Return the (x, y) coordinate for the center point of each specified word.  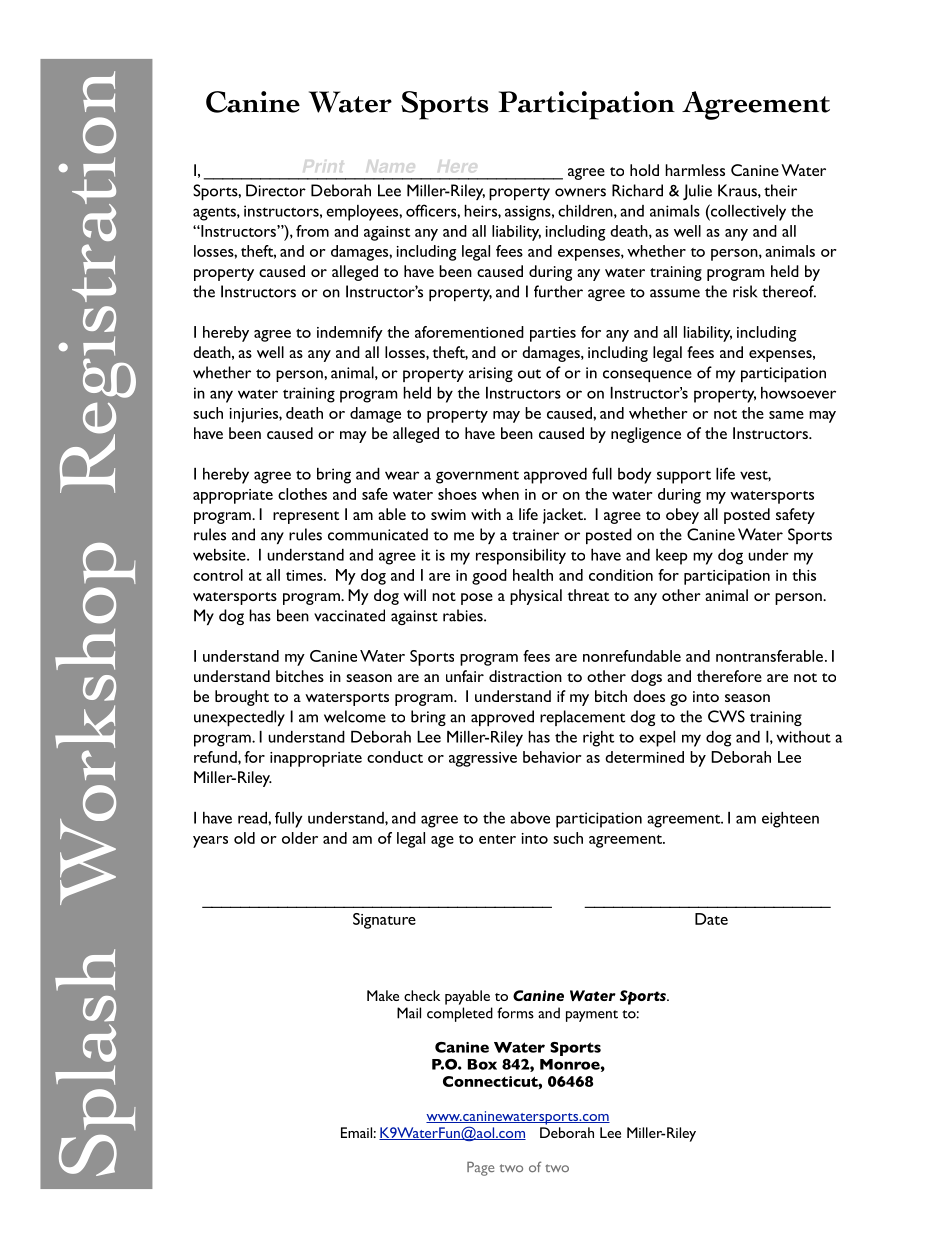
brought (242, 698)
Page (480, 1168)
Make (383, 995)
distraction (525, 676)
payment (592, 1016)
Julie (697, 192)
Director (276, 190)
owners (580, 192)
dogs (646, 678)
